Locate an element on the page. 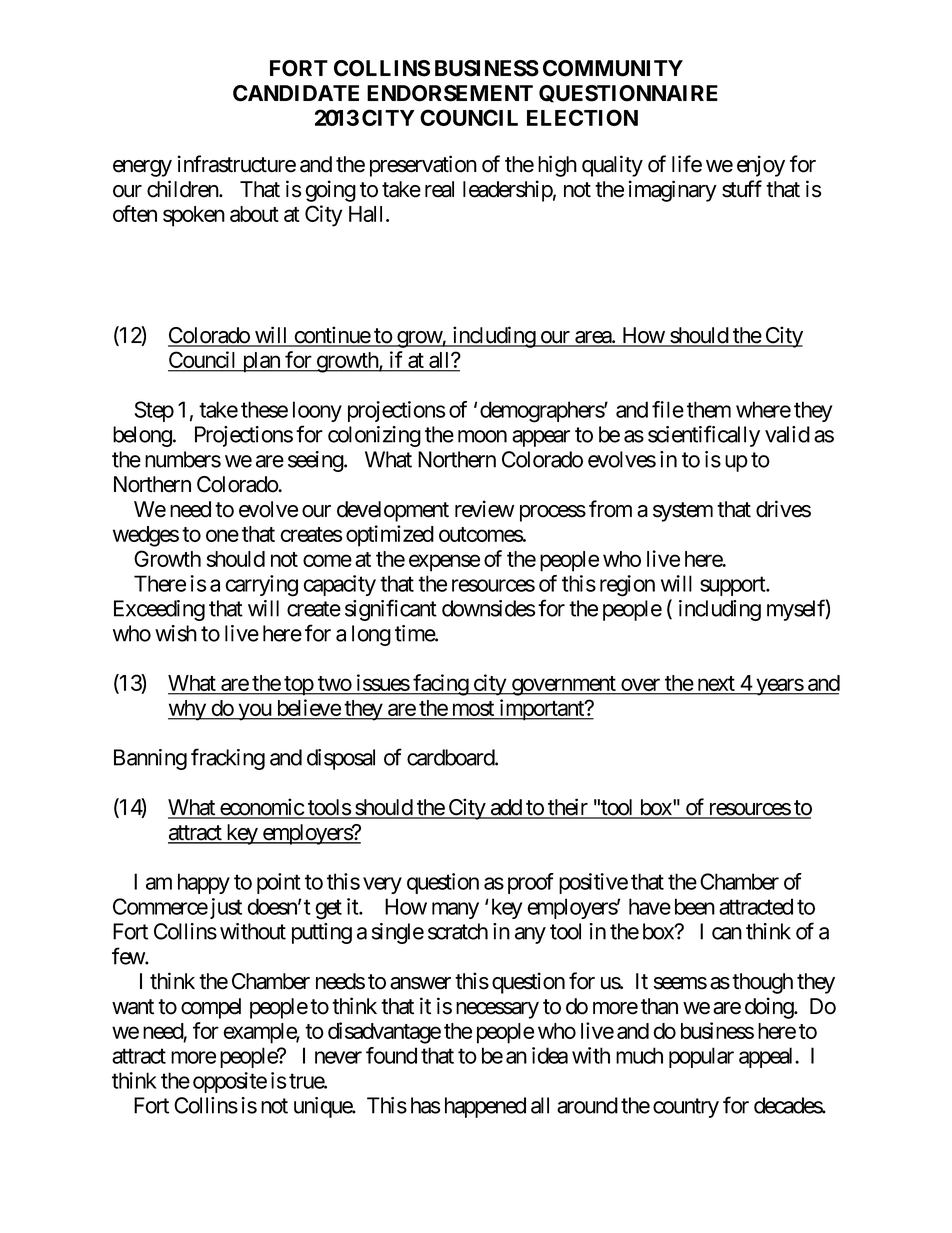 The width and height of the document is (952, 1233). significant is located at coordinates (391, 610).
